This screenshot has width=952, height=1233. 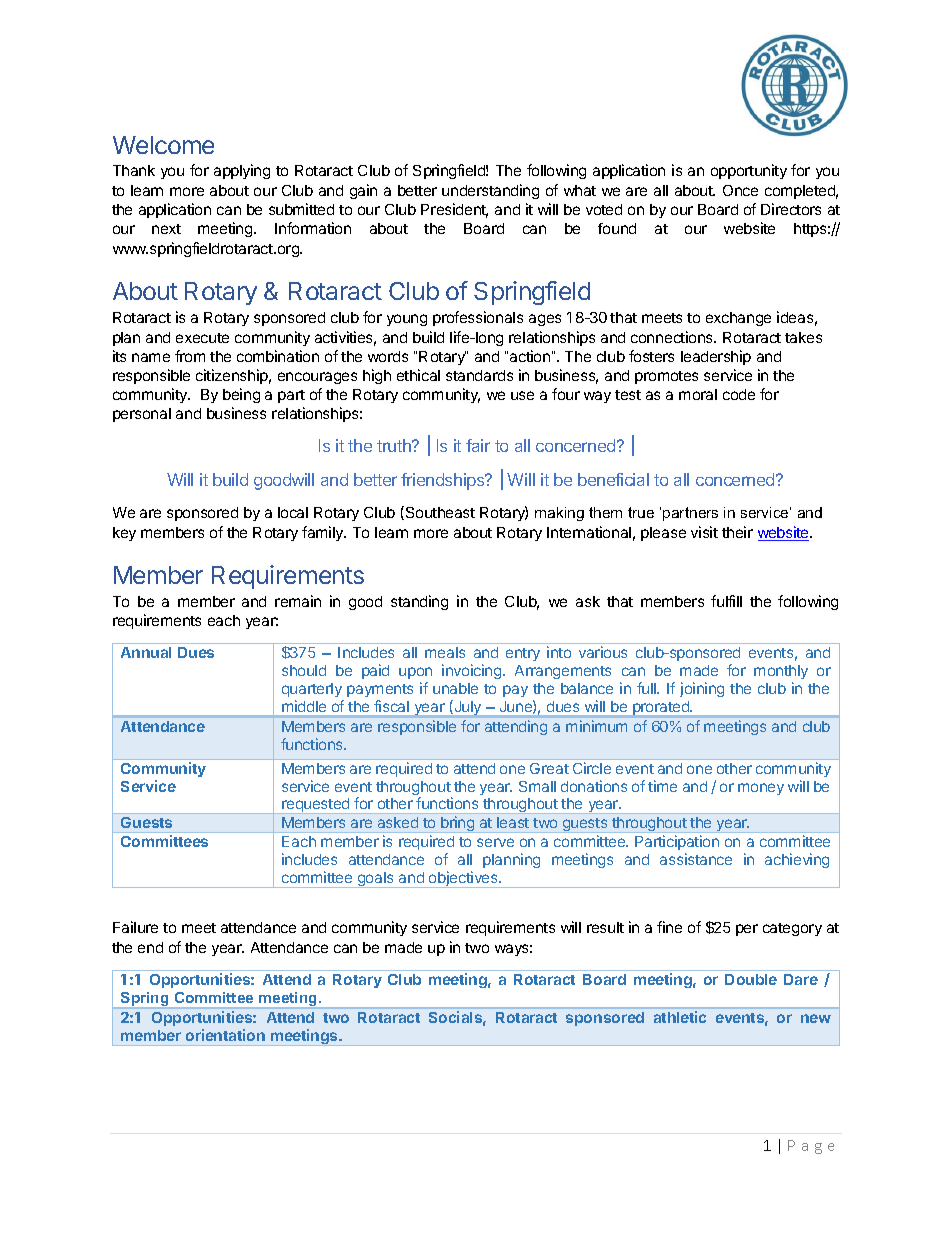 What do you see at coordinates (225, 1035) in the screenshot?
I see `orientation` at bounding box center [225, 1035].
